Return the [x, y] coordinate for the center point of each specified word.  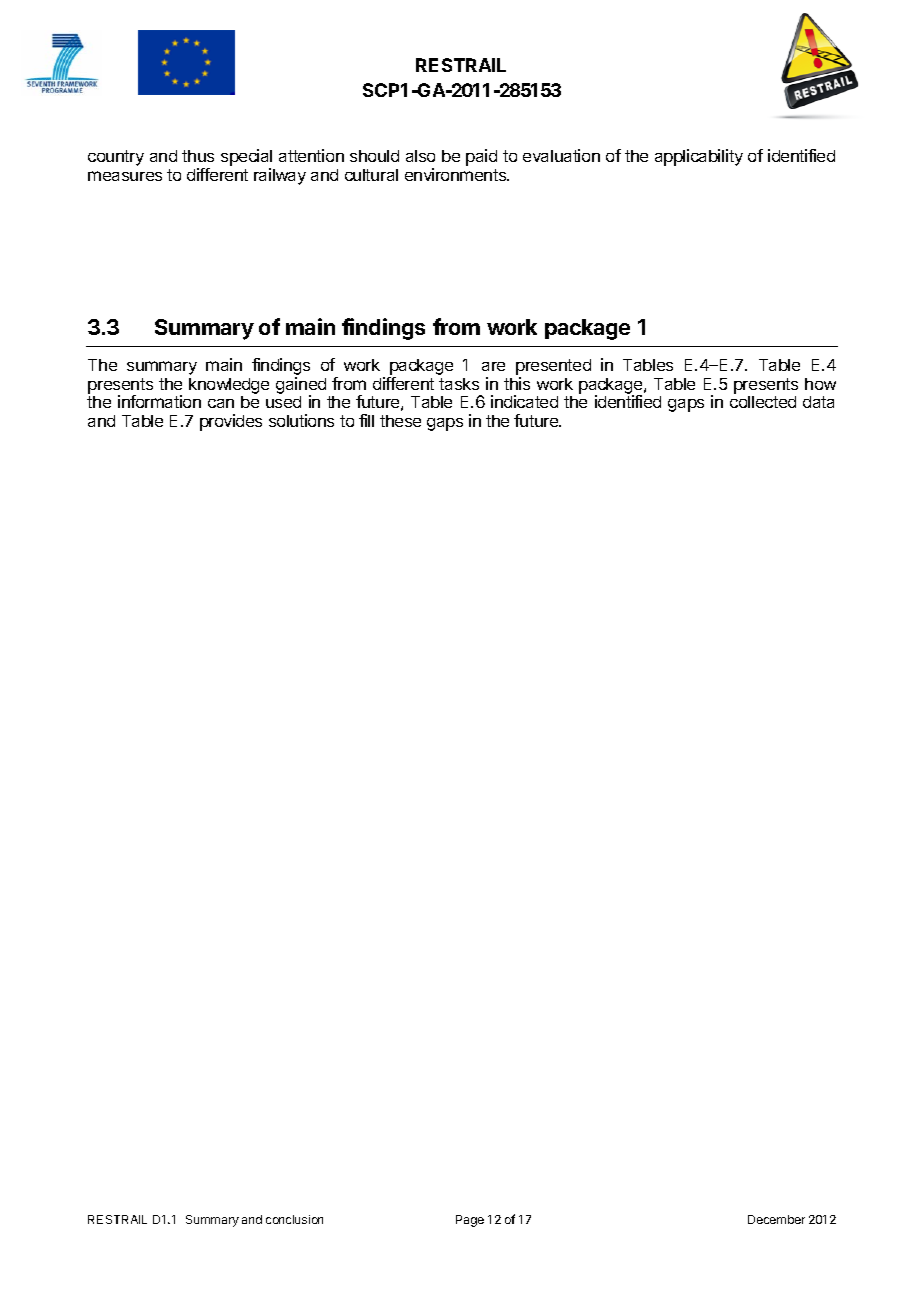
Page [470, 1221]
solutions [301, 420]
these [400, 421]
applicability [699, 157]
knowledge [229, 386]
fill [366, 420]
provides [231, 422]
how [820, 384]
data [818, 402]
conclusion [294, 1219]
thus [198, 156]
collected [763, 402]
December [776, 1219]
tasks [459, 384]
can [221, 403]
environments [457, 174]
